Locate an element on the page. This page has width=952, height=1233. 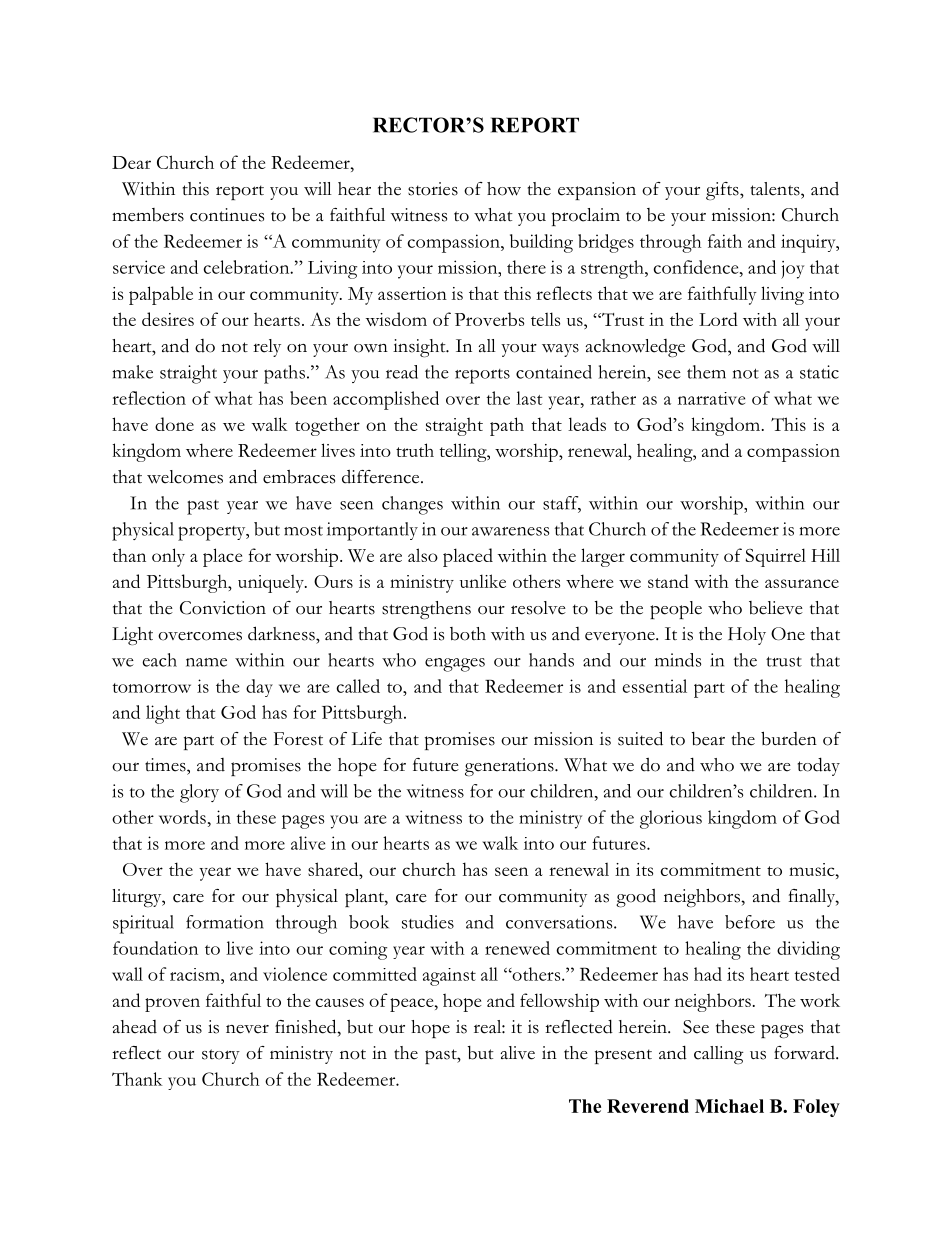
continues is located at coordinates (227, 215).
